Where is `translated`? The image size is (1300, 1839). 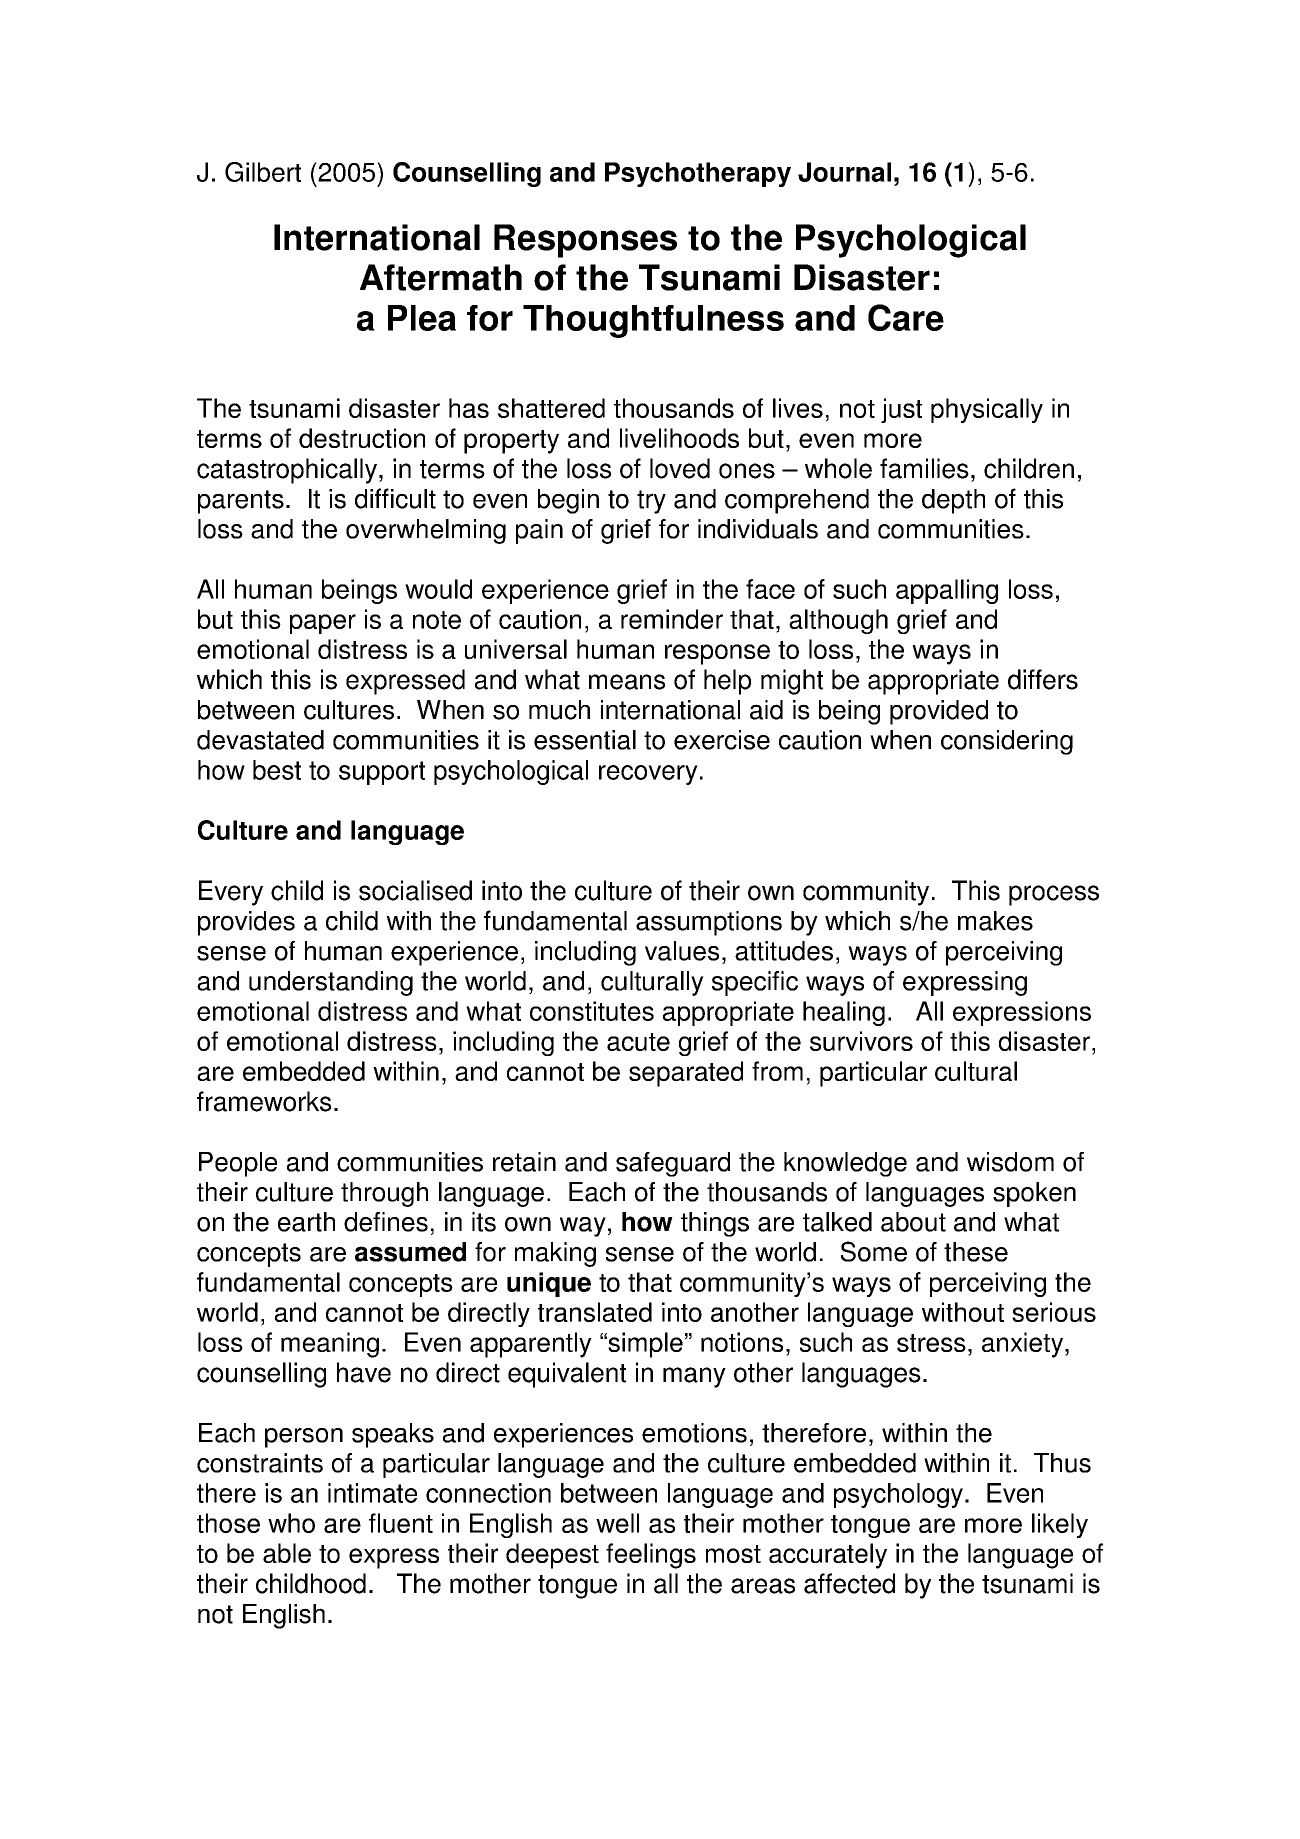
translated is located at coordinates (595, 1312).
